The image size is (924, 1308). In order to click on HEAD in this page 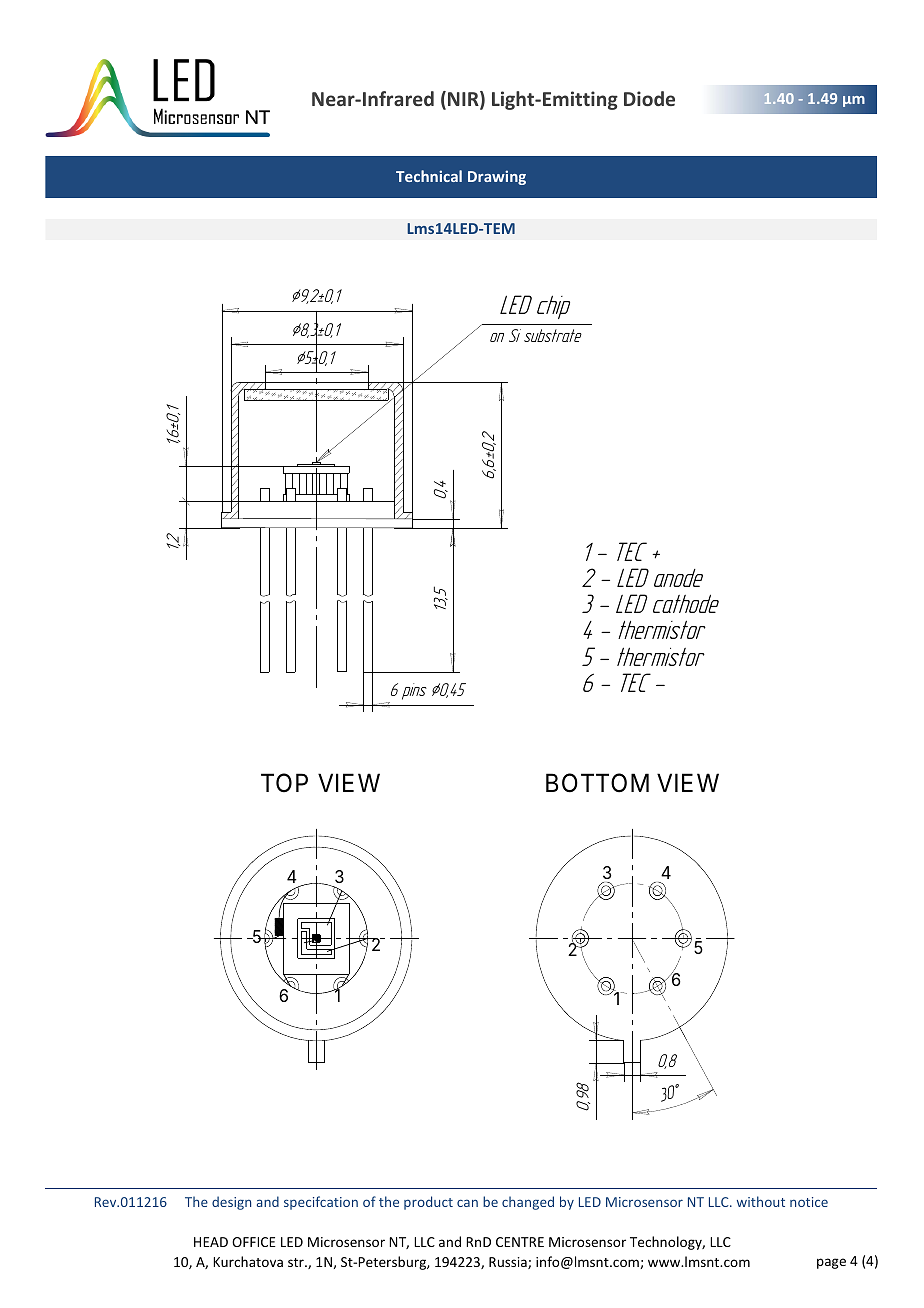, I will do `click(211, 1242)`.
